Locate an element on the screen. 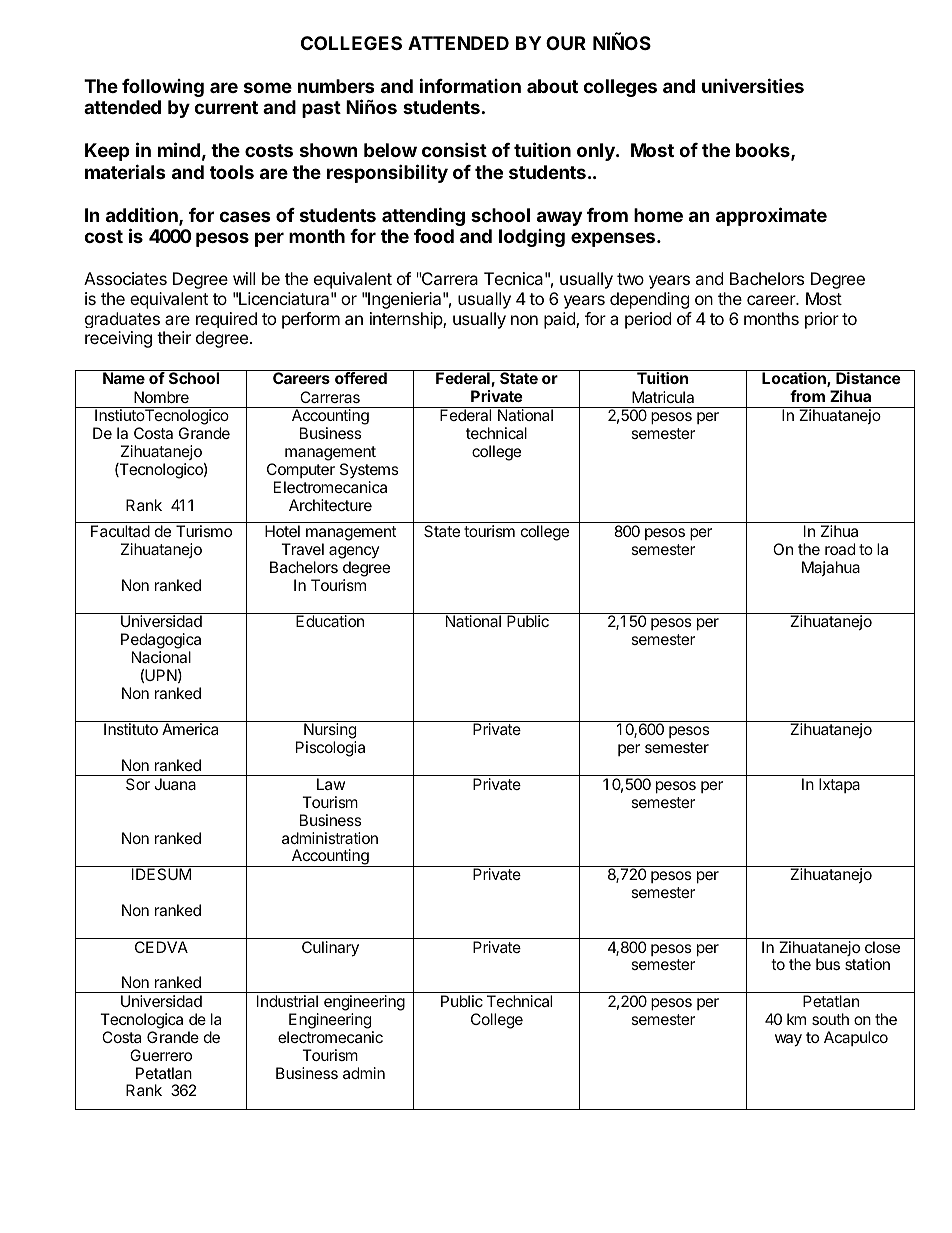 This screenshot has height=1233, width=952. Culinary is located at coordinates (330, 949).
